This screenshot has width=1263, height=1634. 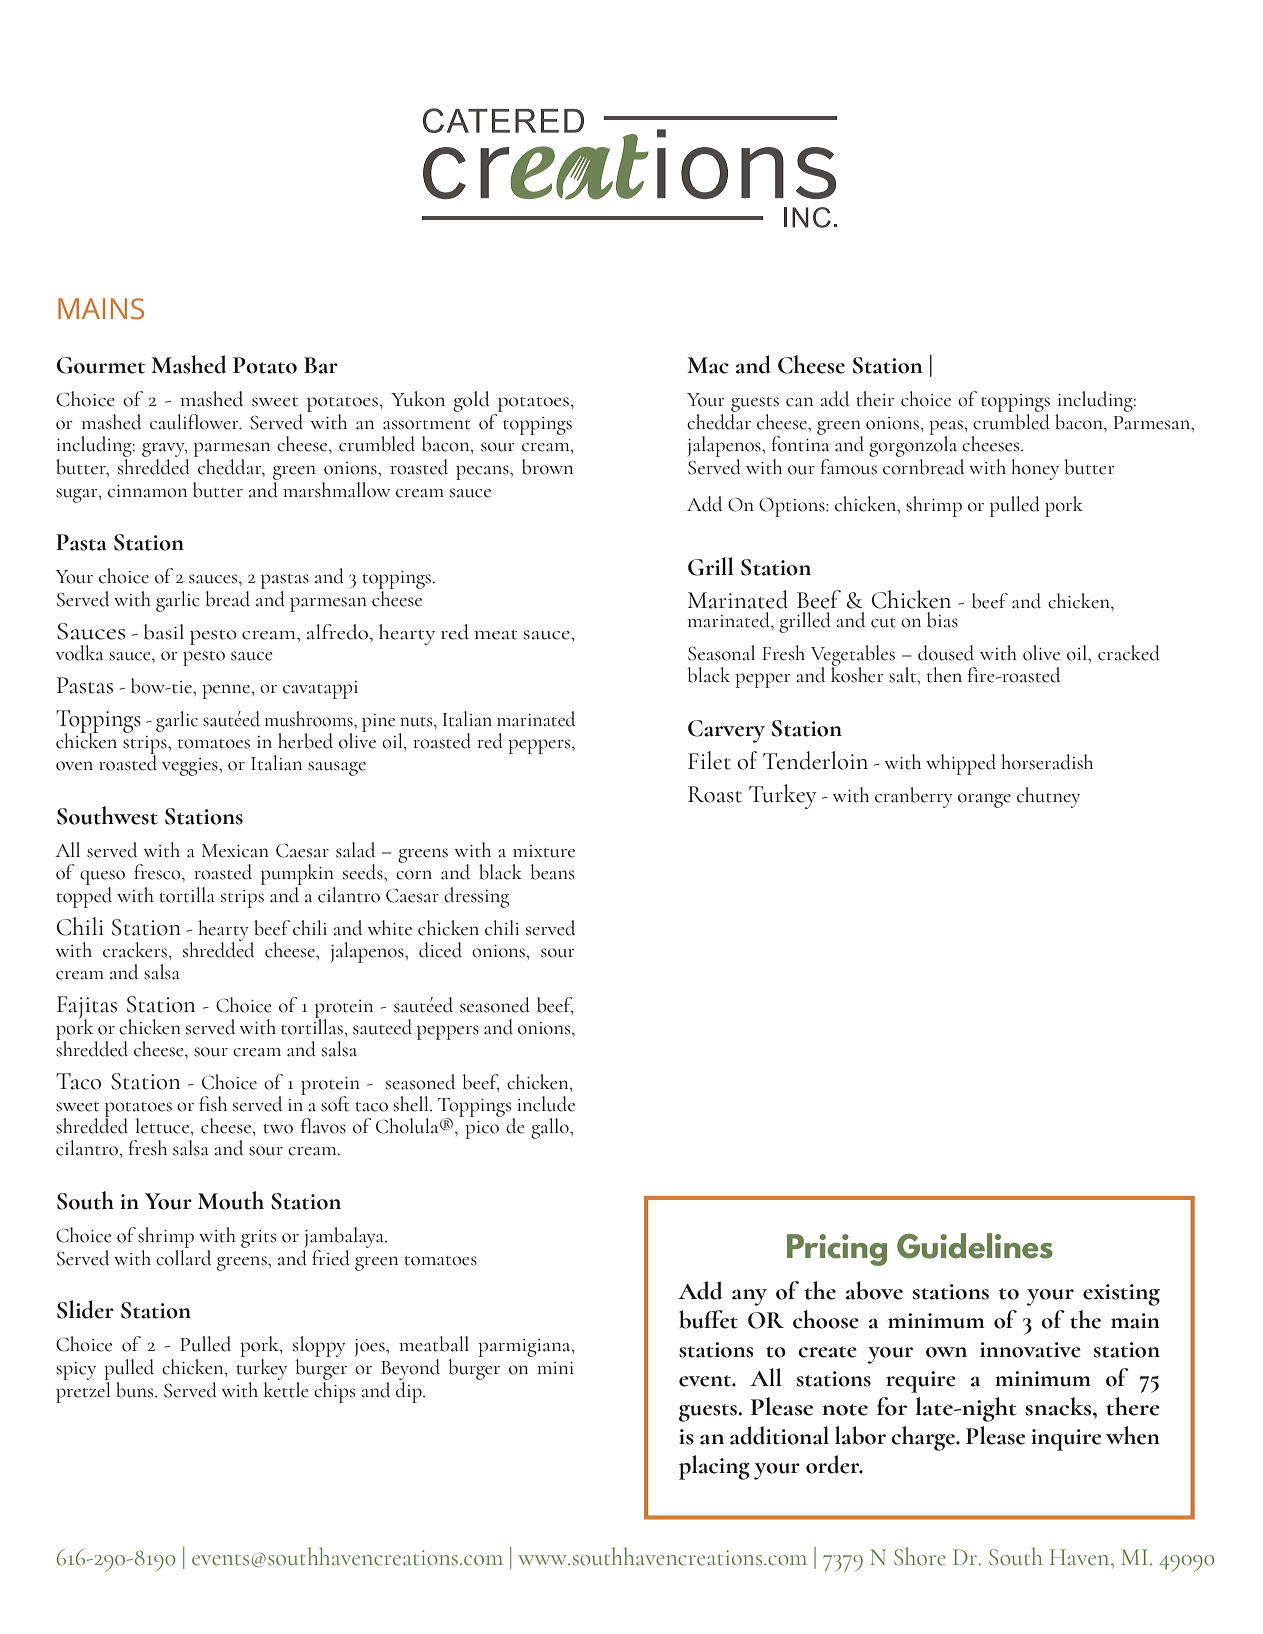 I want to click on Mac, so click(x=708, y=365).
